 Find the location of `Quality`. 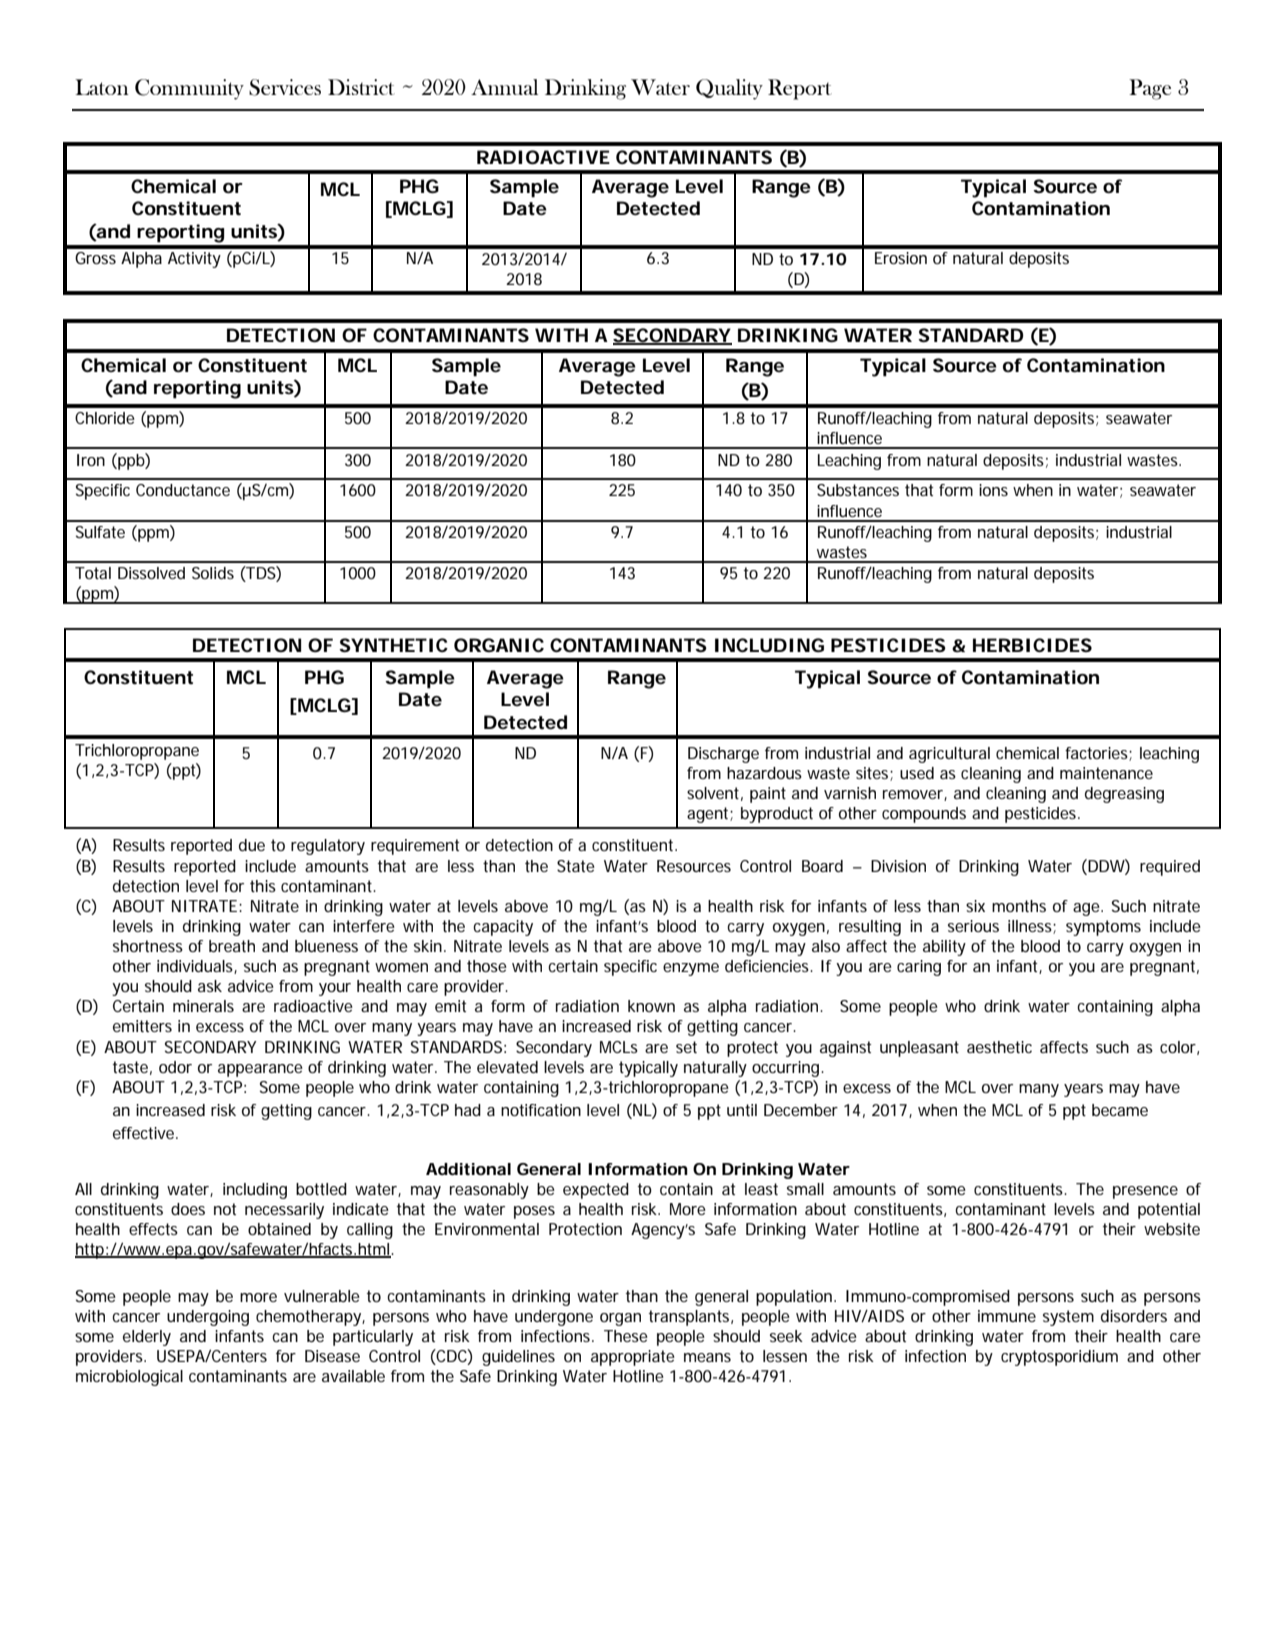

Quality is located at coordinates (729, 89).
